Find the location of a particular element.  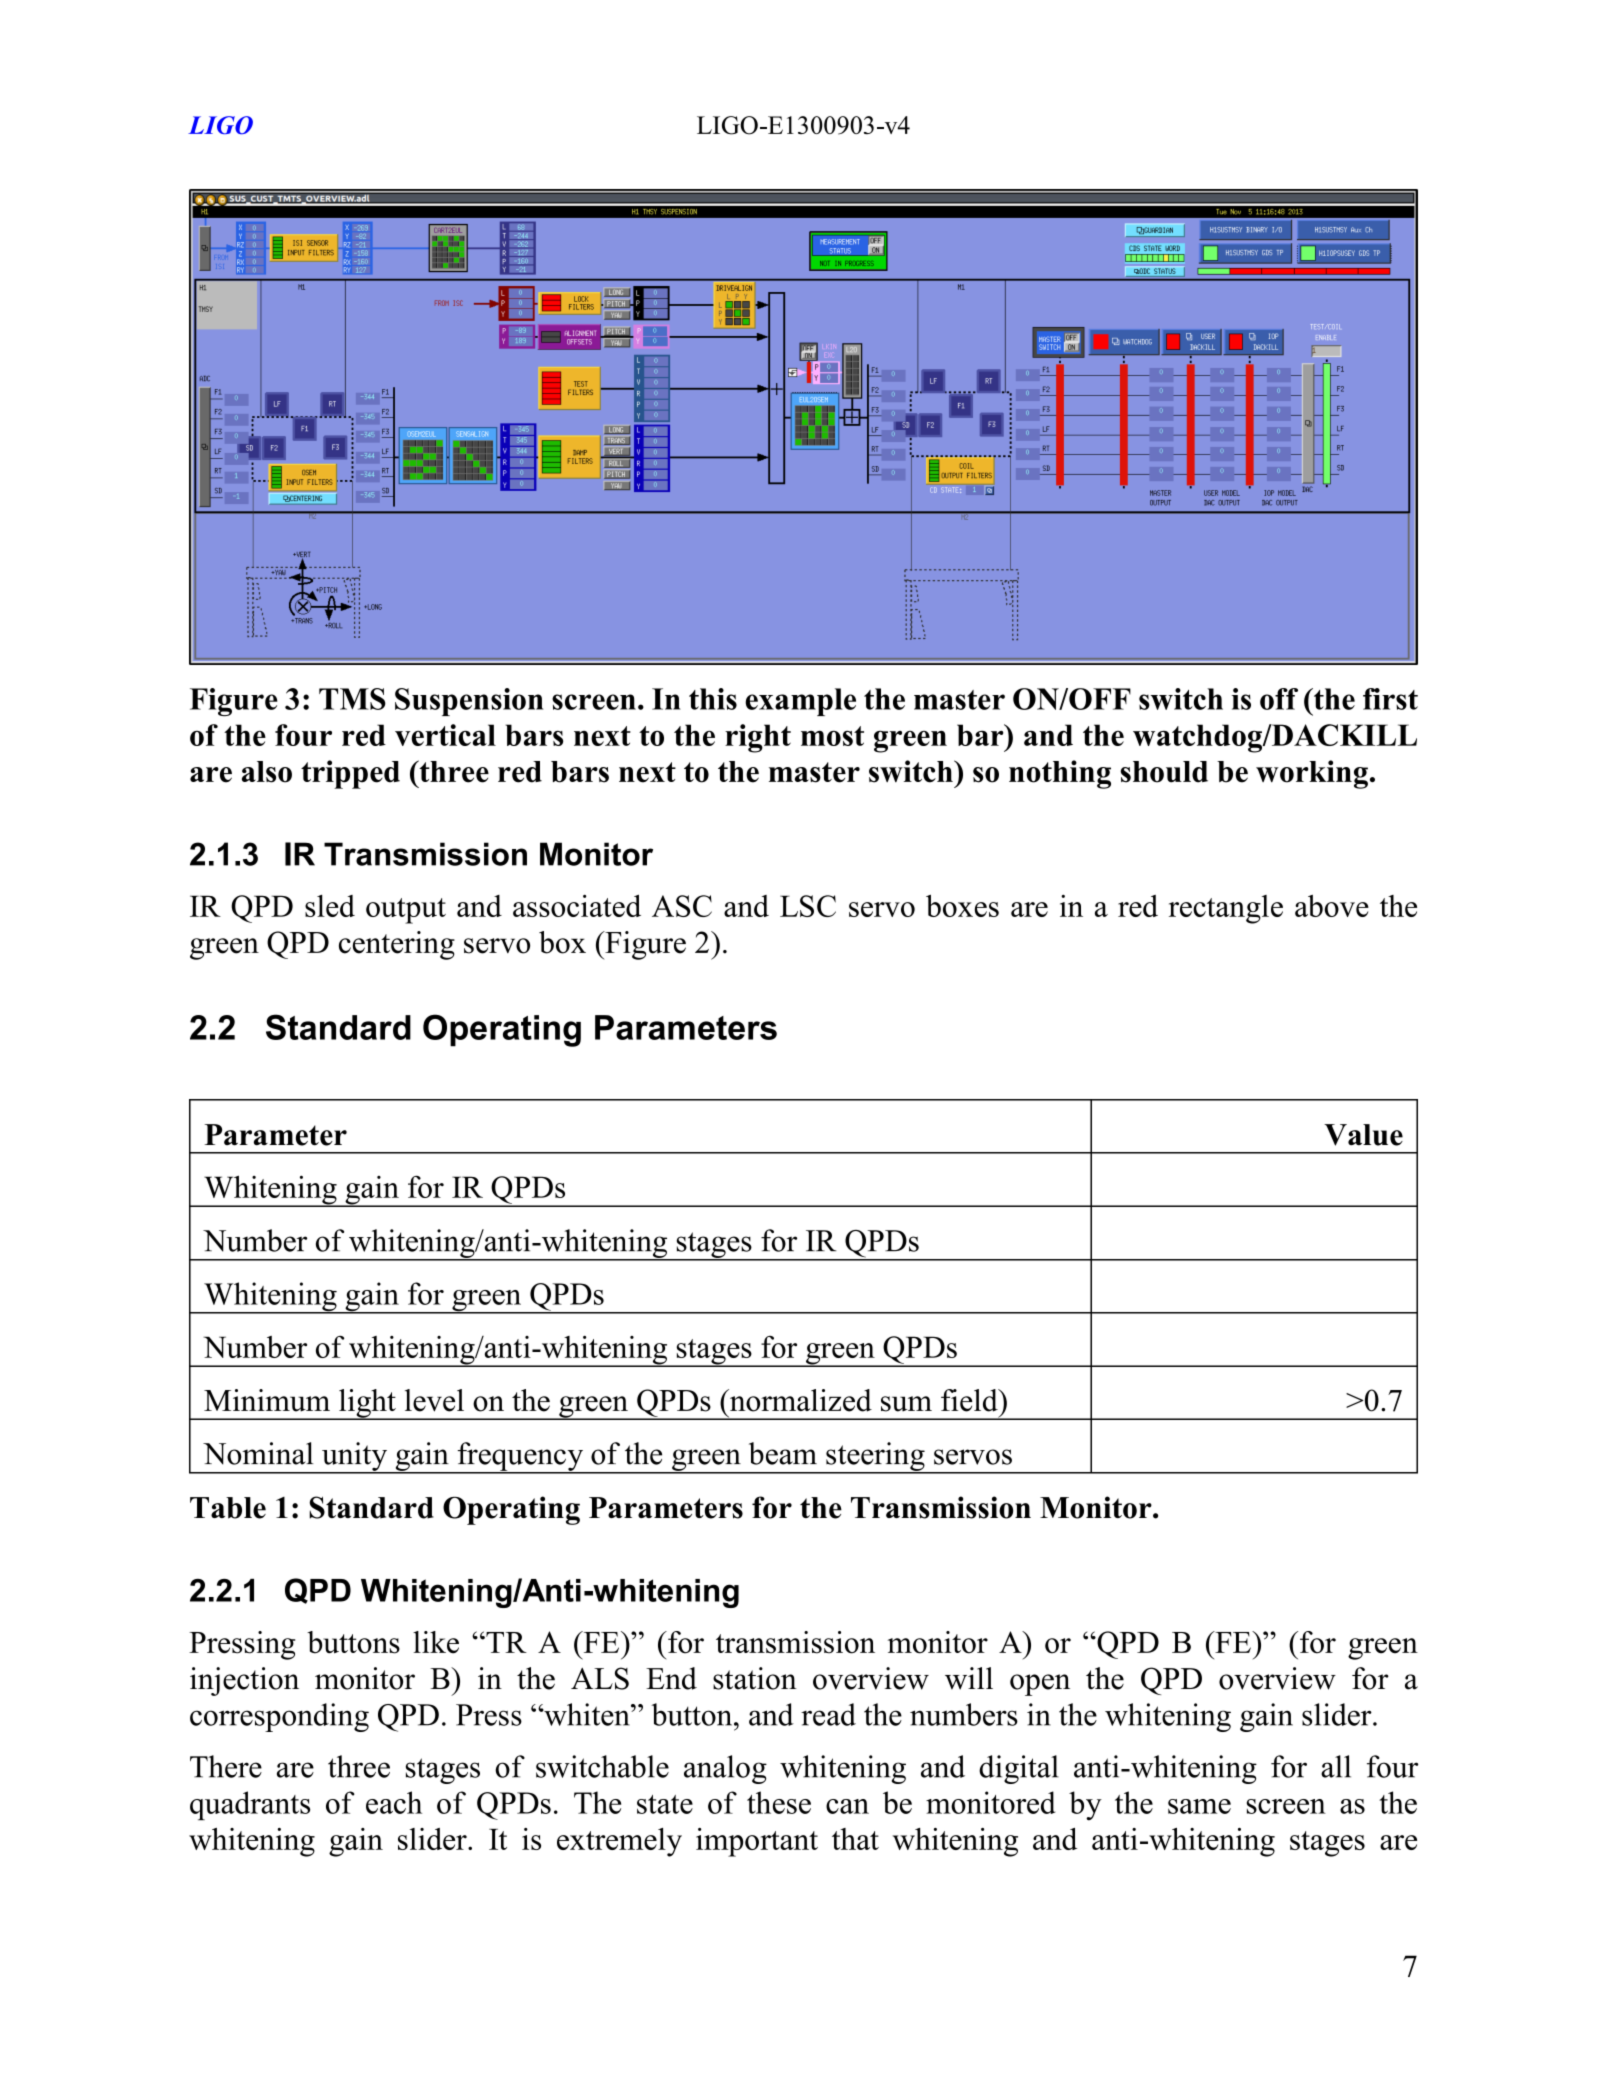

Table is located at coordinates (228, 1508).
